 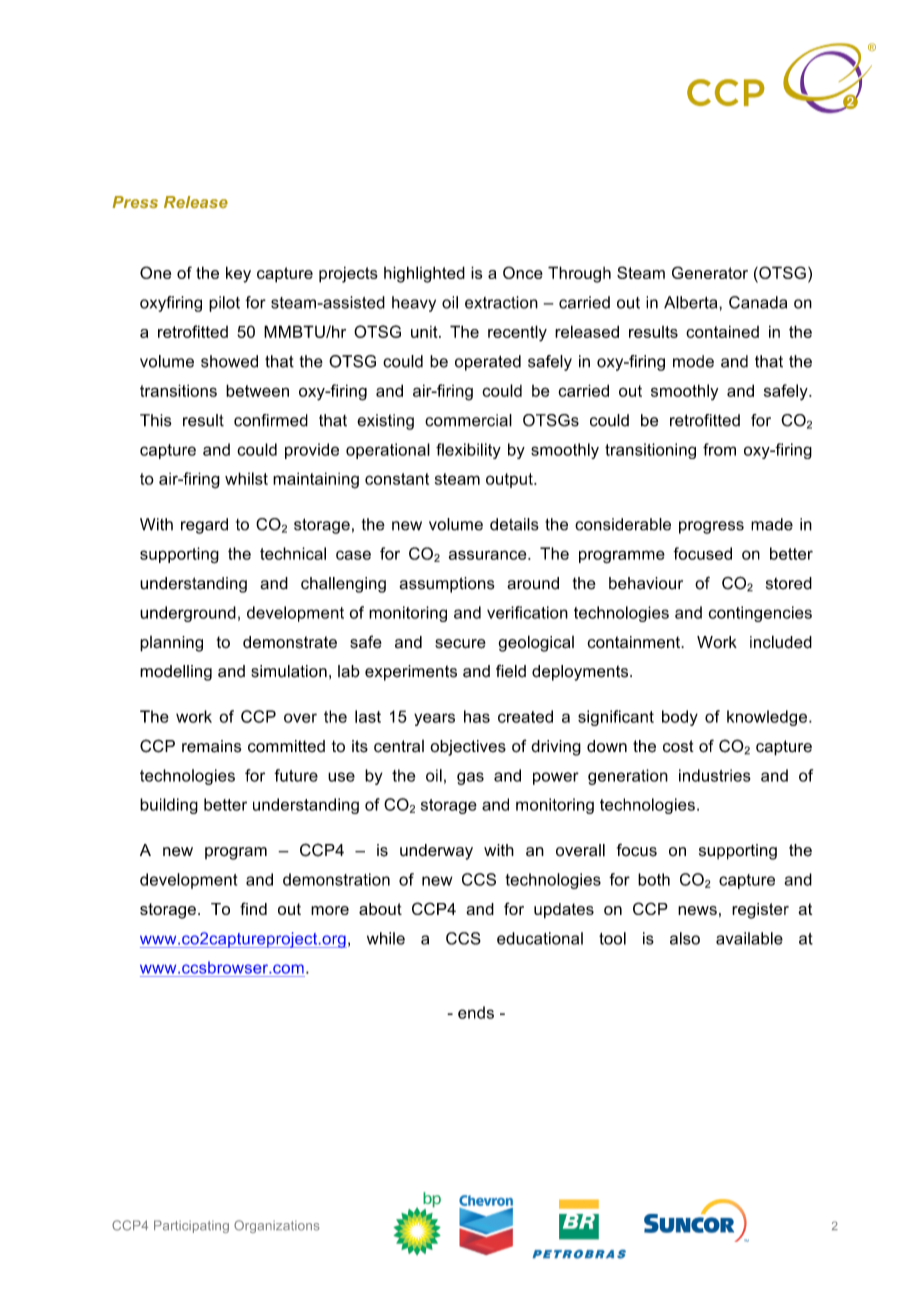 I want to click on has, so click(x=477, y=716).
